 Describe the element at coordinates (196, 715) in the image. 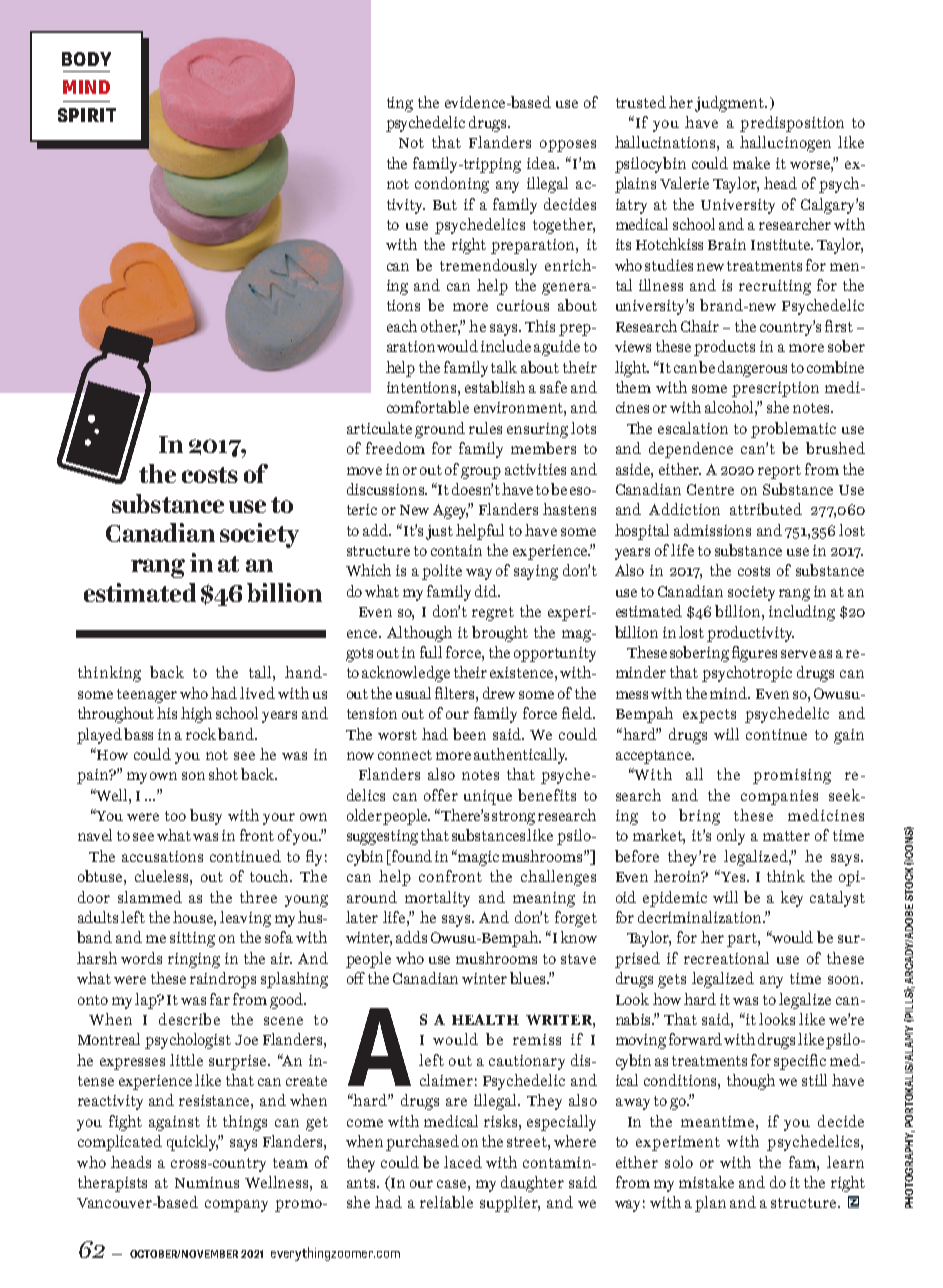

I see `high` at that location.
